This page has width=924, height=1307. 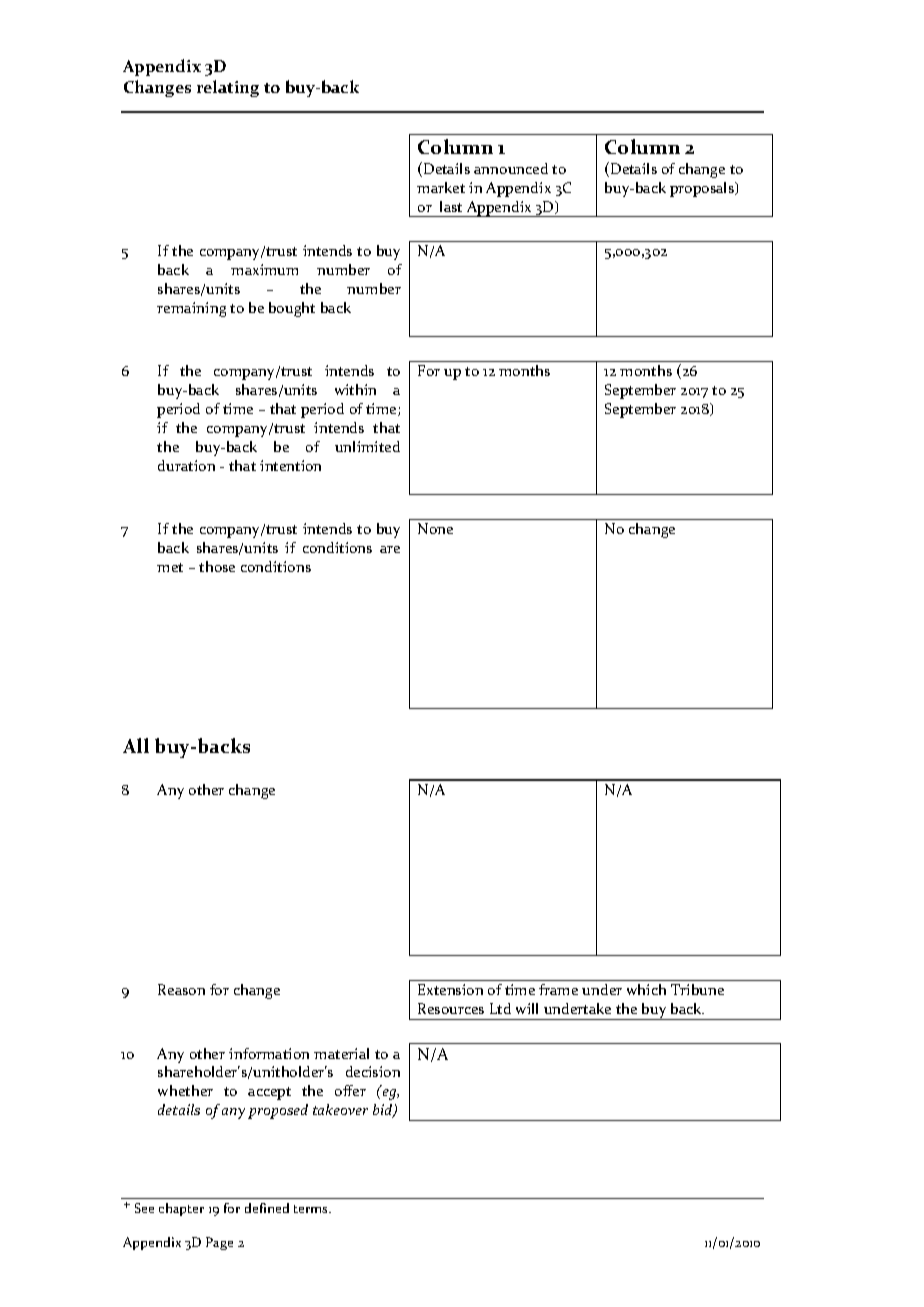 What do you see at coordinates (181, 1209) in the page?
I see `chapter` at bounding box center [181, 1209].
